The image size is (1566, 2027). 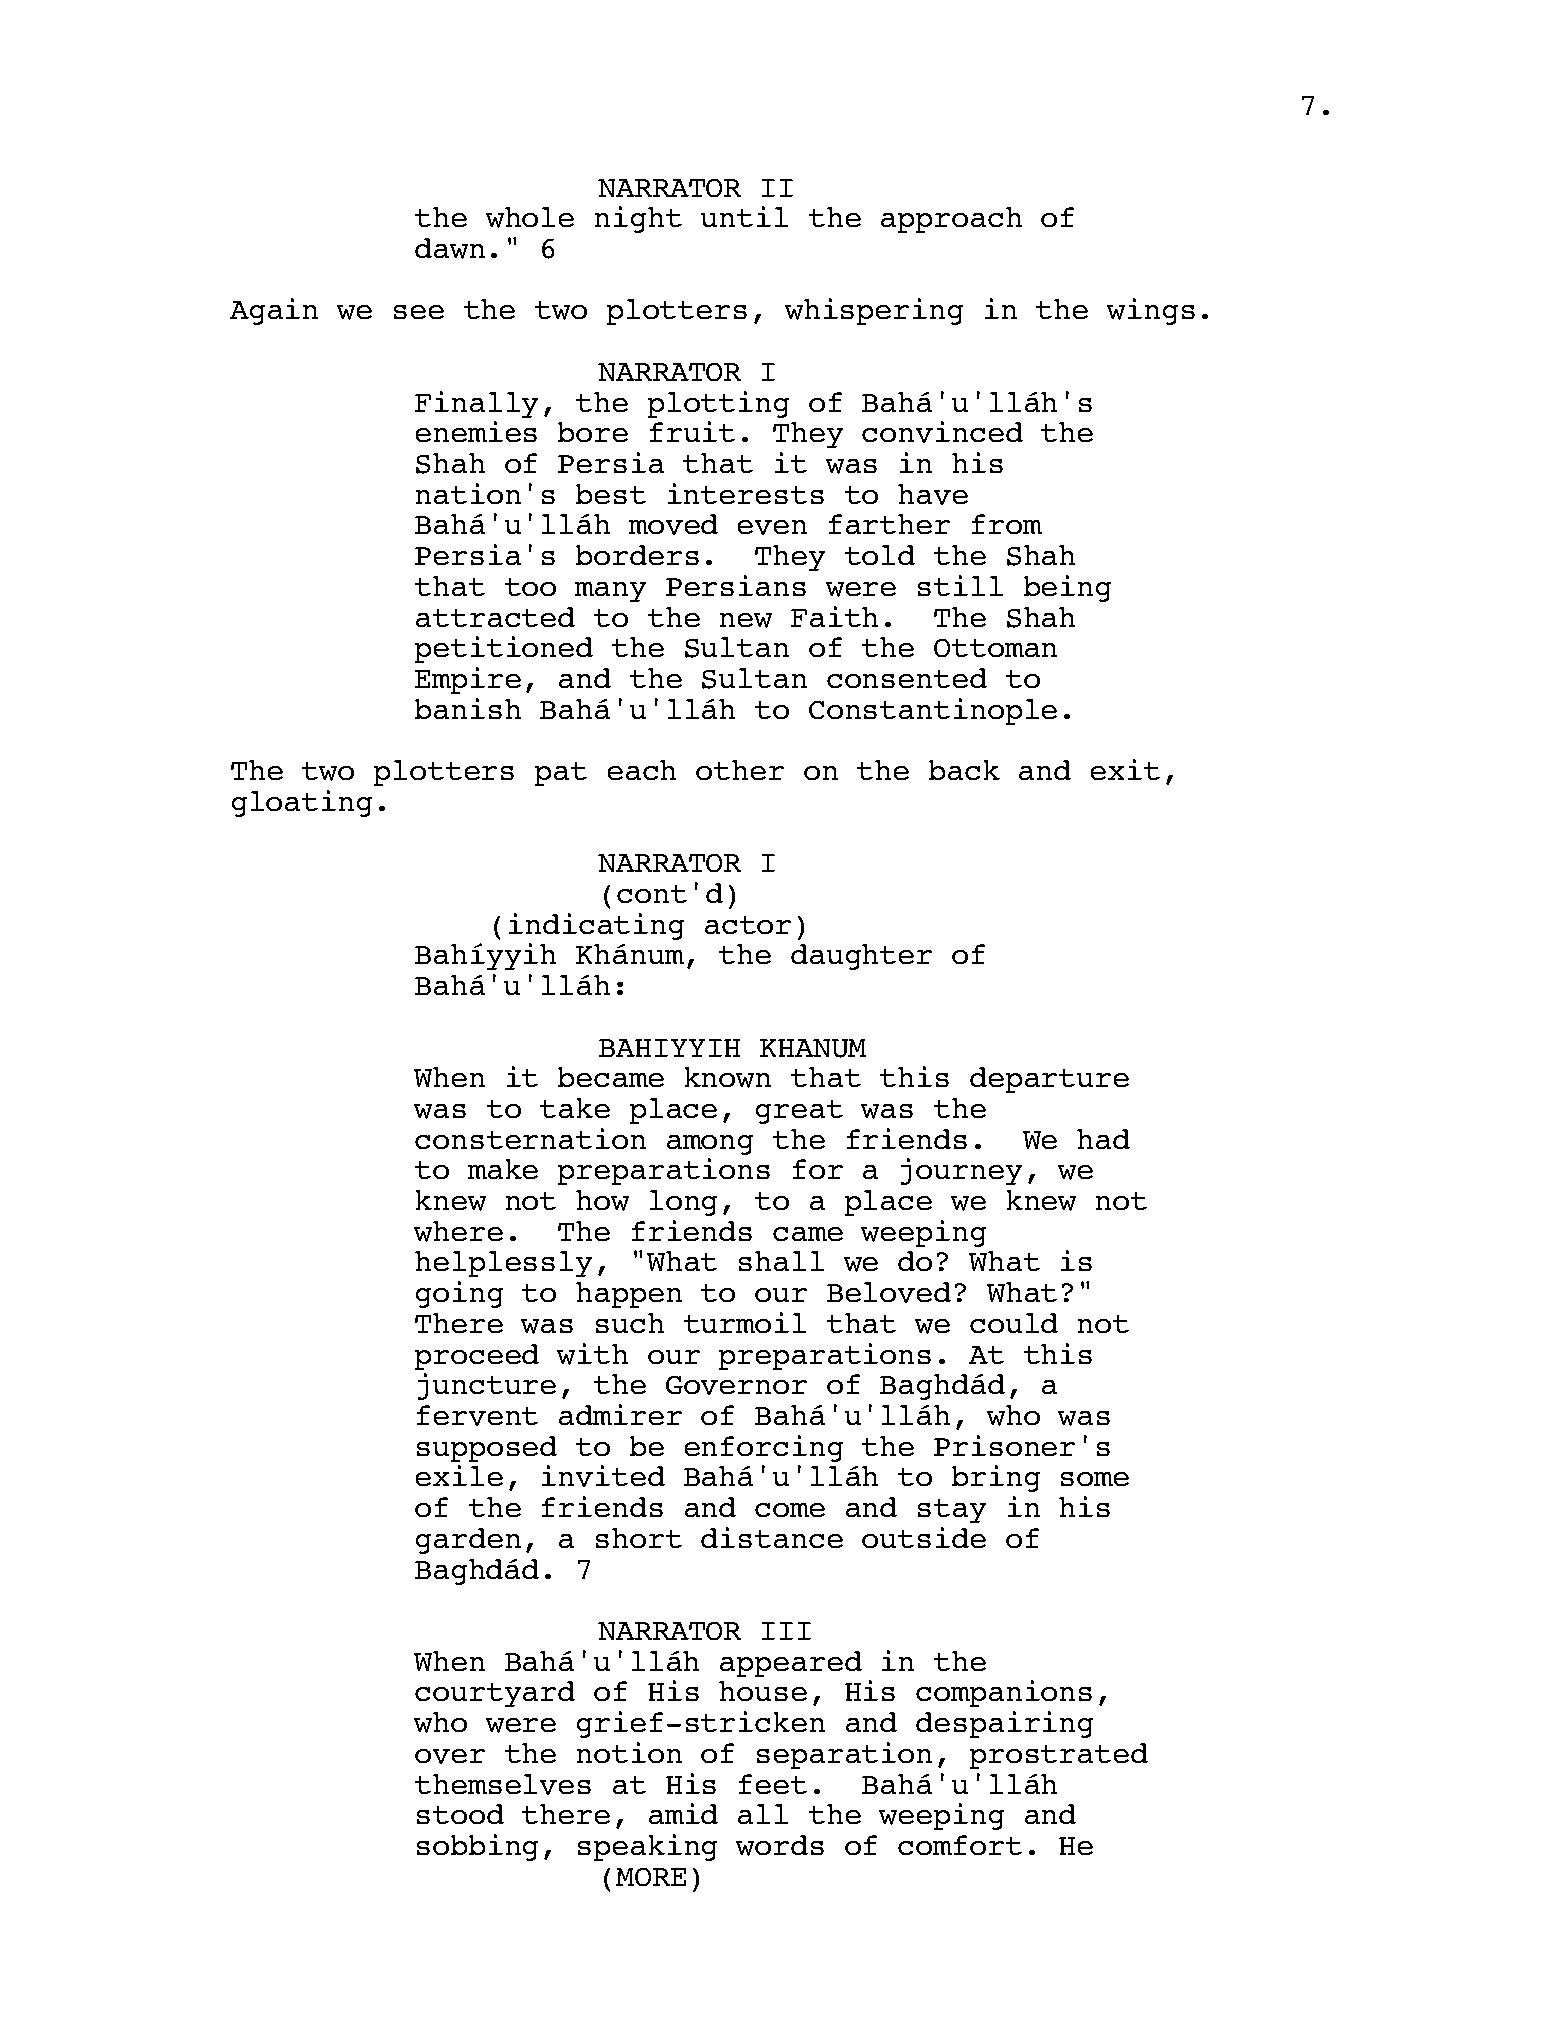 What do you see at coordinates (951, 220) in the page?
I see `approach` at bounding box center [951, 220].
